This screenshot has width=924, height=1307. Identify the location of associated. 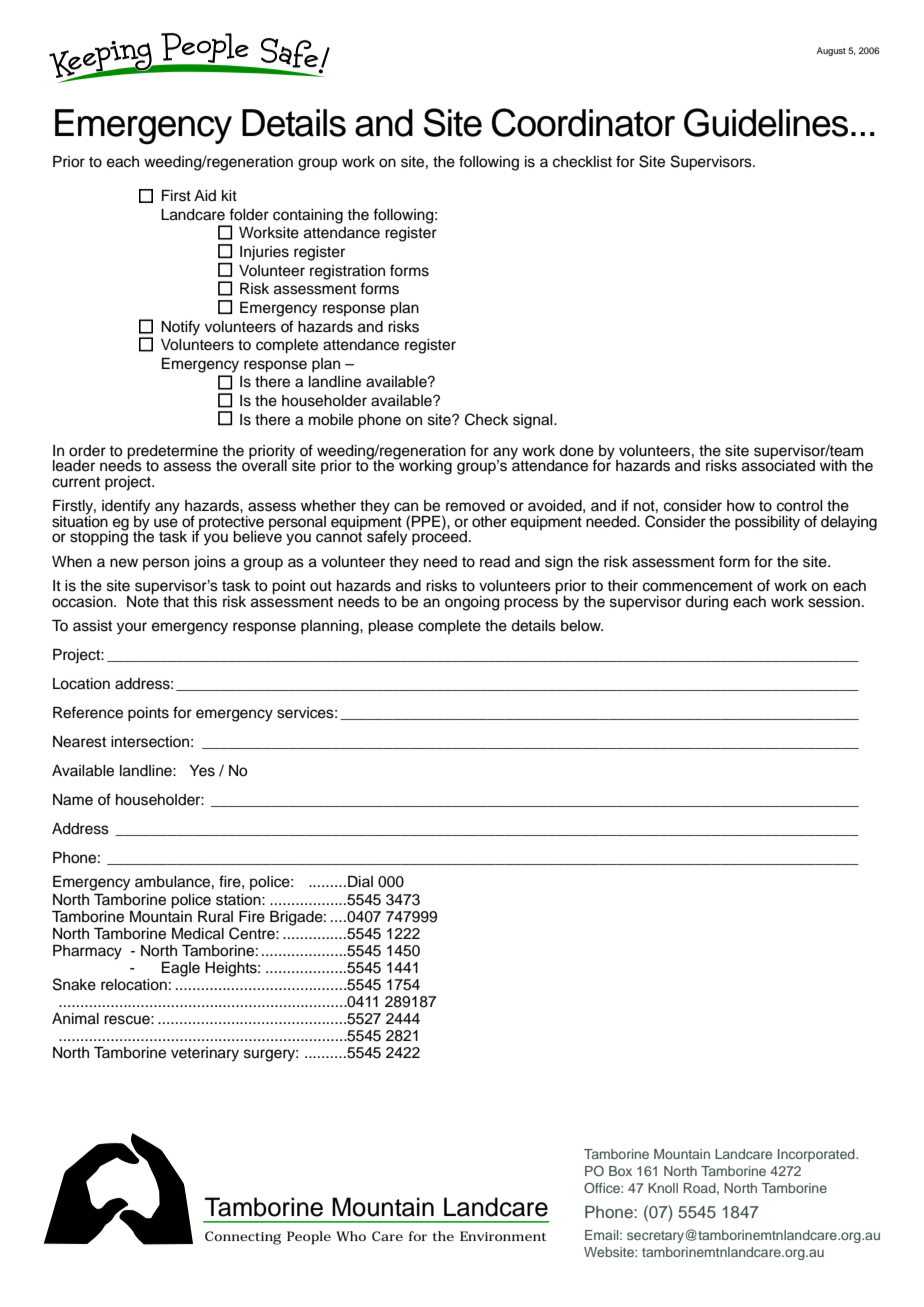
(778, 465).
